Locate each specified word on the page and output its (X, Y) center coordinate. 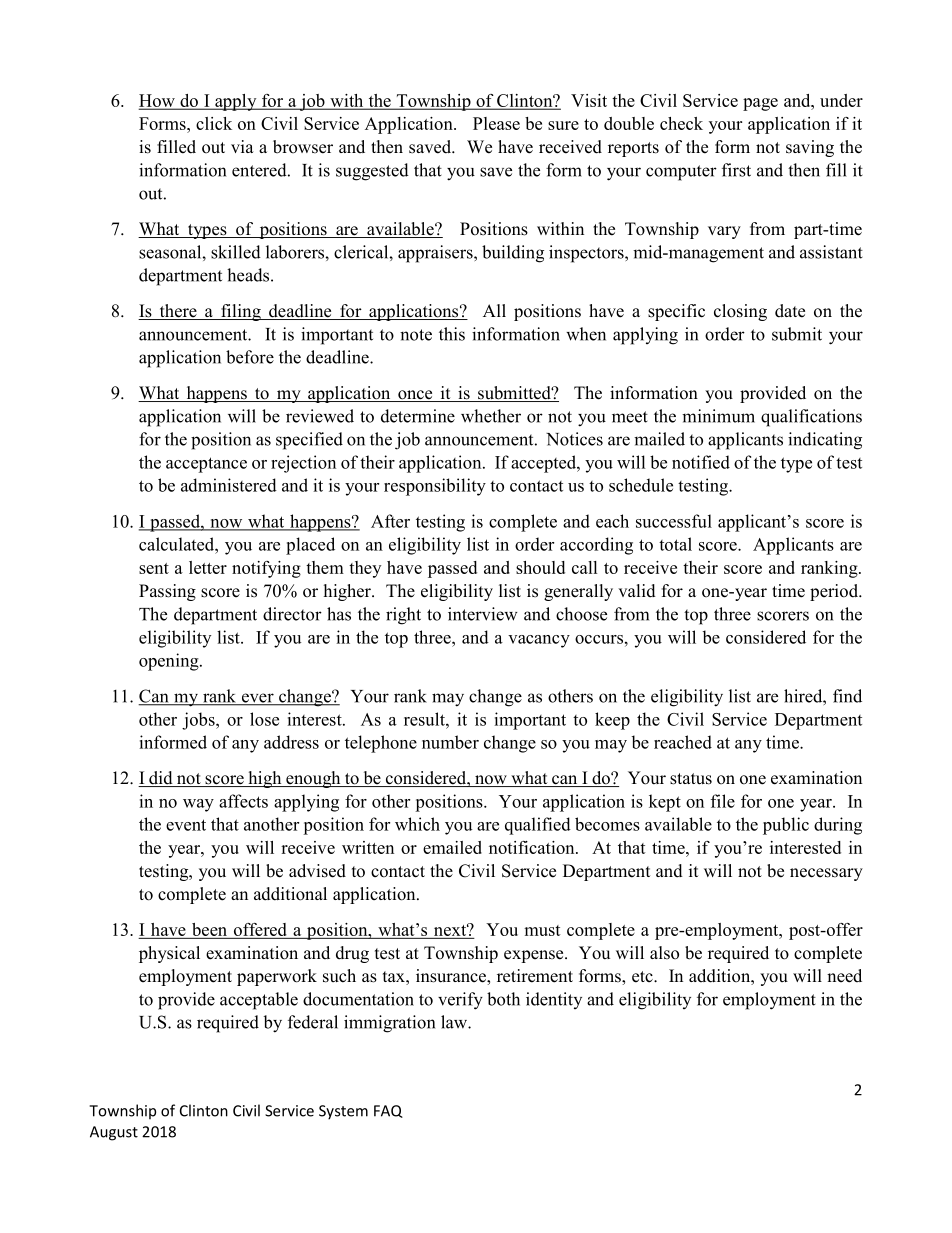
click (214, 123)
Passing (167, 592)
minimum (718, 416)
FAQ (388, 1111)
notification (533, 847)
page (760, 104)
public (786, 826)
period (835, 592)
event (186, 825)
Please (496, 123)
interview (482, 614)
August (114, 1133)
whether (491, 416)
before (250, 357)
